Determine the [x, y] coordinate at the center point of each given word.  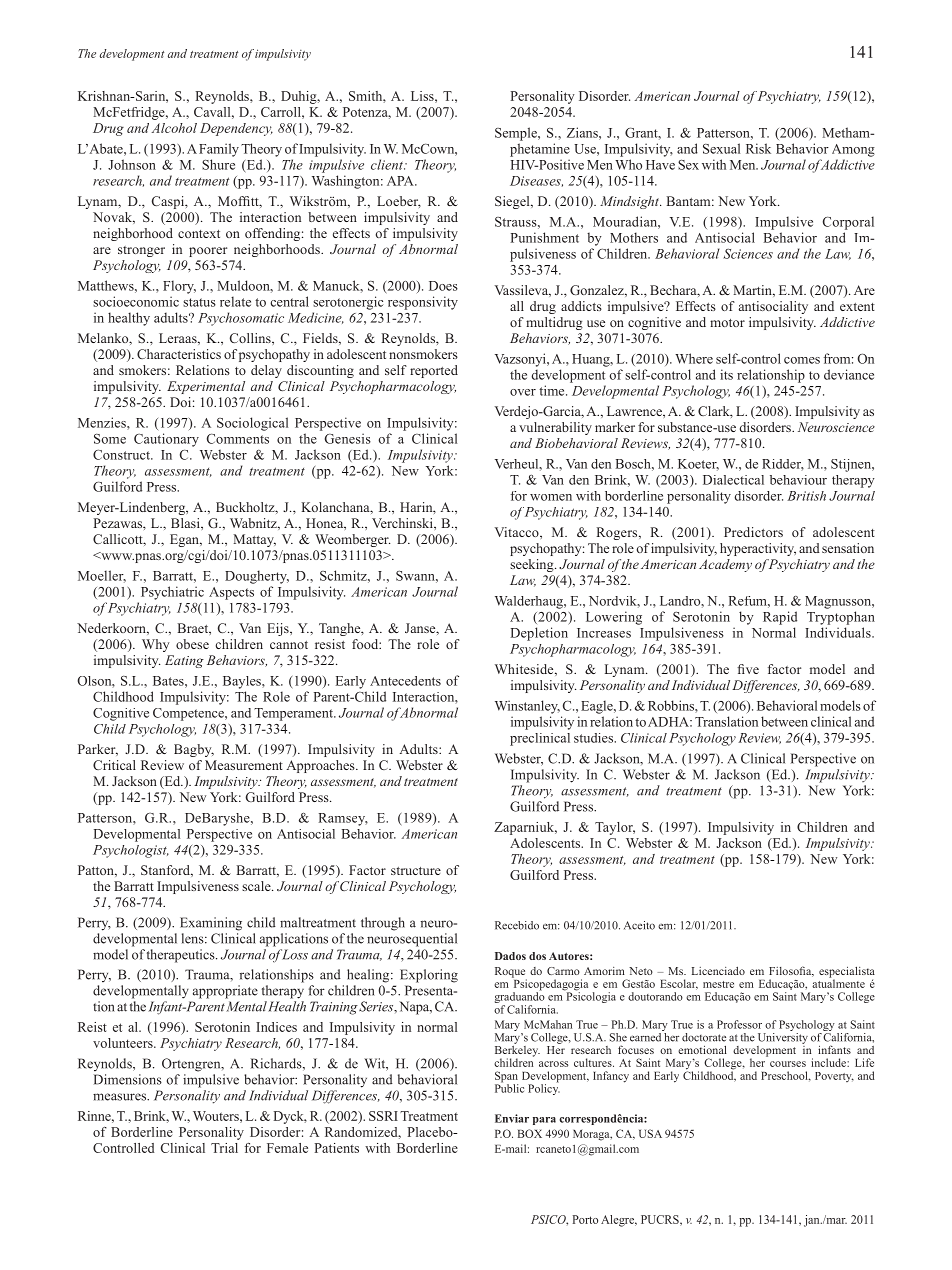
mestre [718, 984]
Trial [224, 1148]
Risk [758, 148]
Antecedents [405, 681]
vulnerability [555, 428]
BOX [530, 1133]
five [748, 669]
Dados [510, 956]
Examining [211, 924]
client [388, 164]
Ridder [783, 465]
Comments [238, 439]
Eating [184, 661]
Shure [218, 164]
